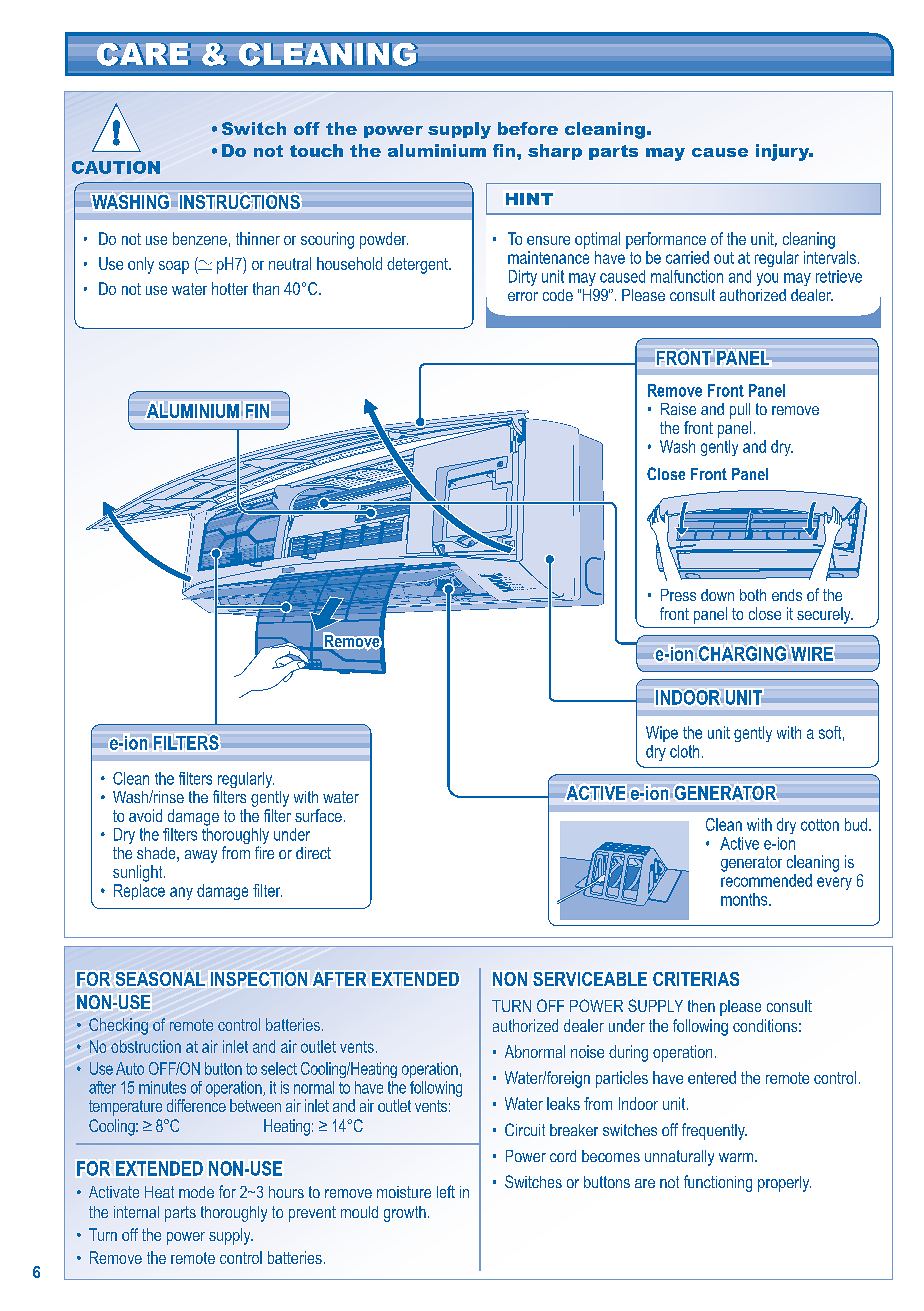 The height and width of the screenshot is (1311, 924). Describe the element at coordinates (740, 411) in the screenshot. I see `pull` at that location.
